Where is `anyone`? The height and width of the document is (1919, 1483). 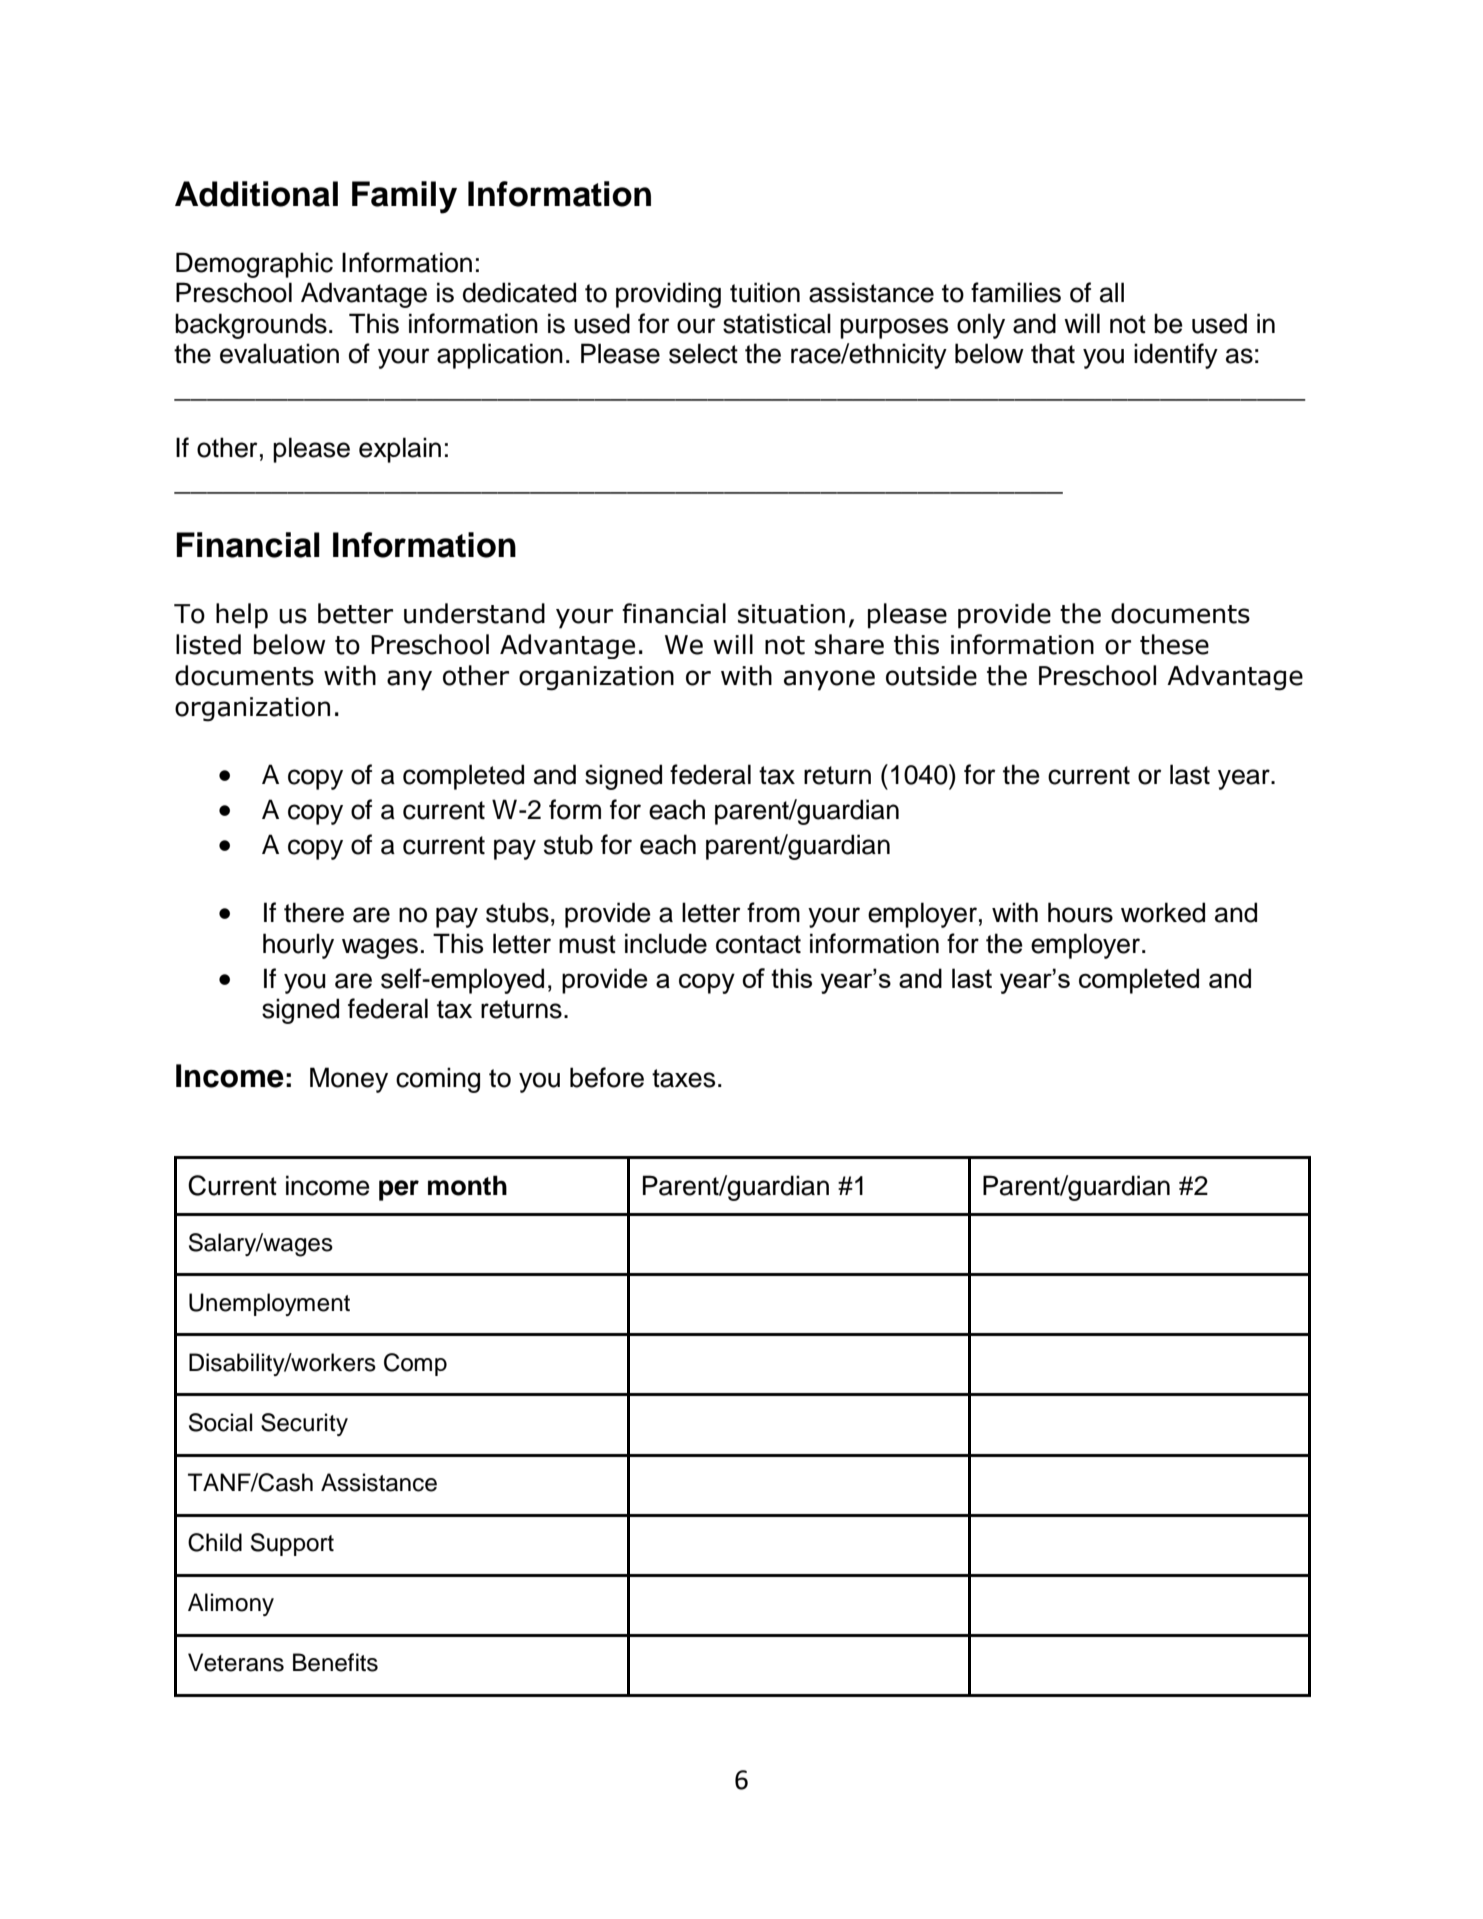 anyone is located at coordinates (829, 680).
